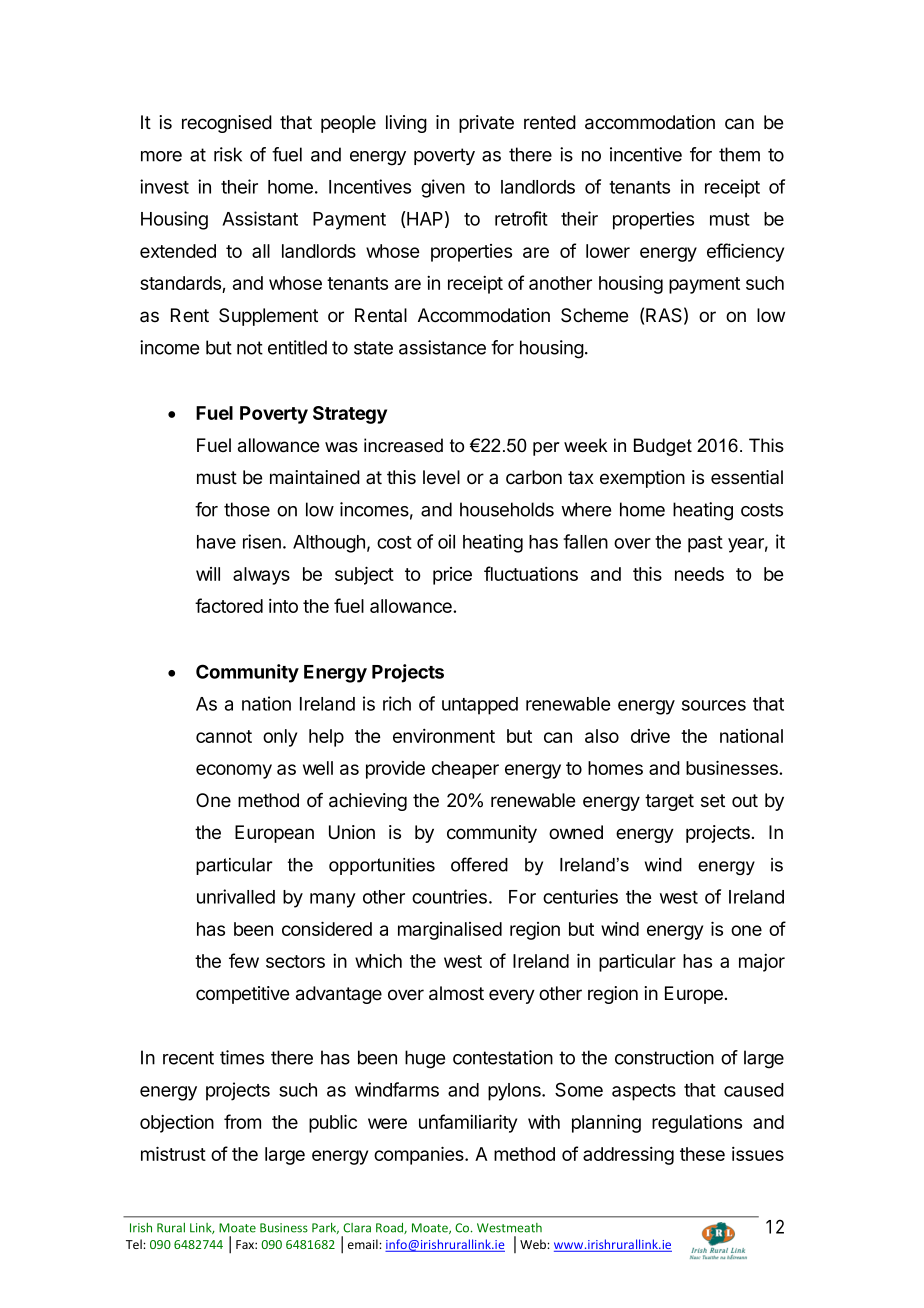  What do you see at coordinates (739, 154) in the document?
I see `them` at bounding box center [739, 154].
